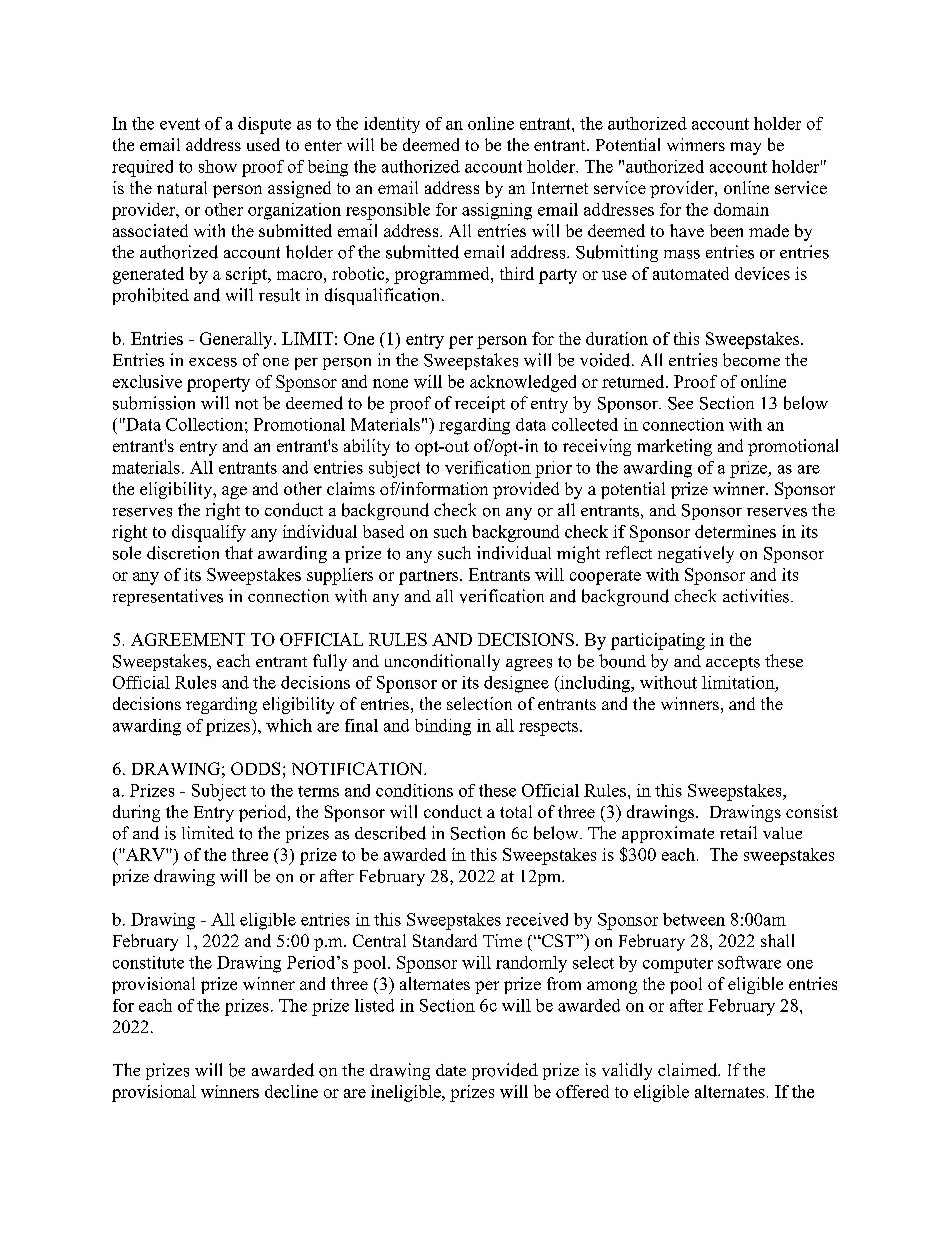 The height and width of the screenshot is (1233, 952). I want to click on identity, so click(392, 125).
